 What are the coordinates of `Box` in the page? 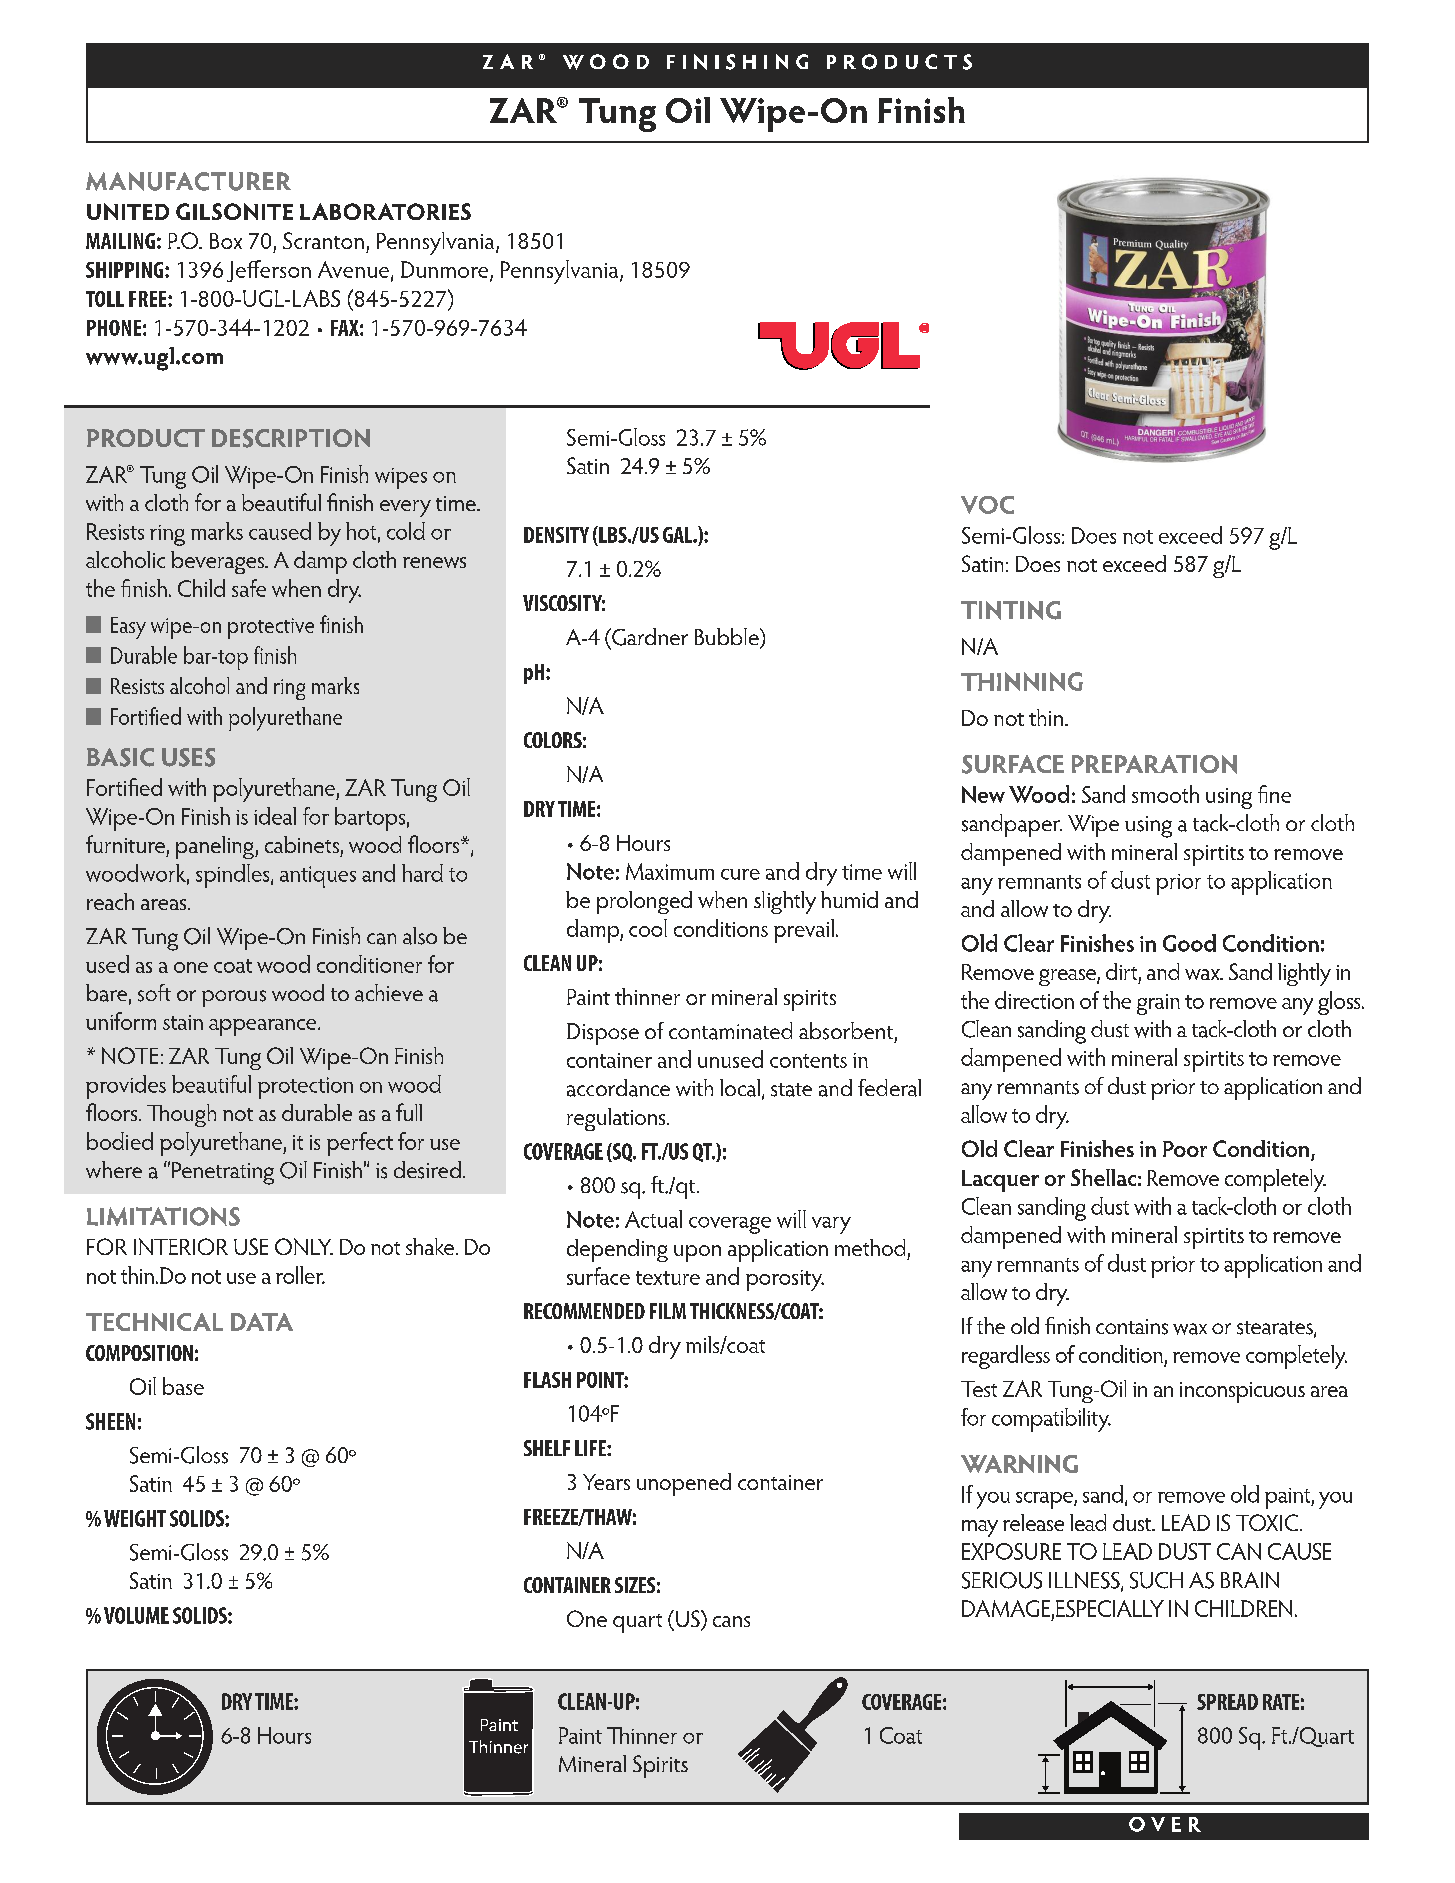 It's located at (226, 241).
